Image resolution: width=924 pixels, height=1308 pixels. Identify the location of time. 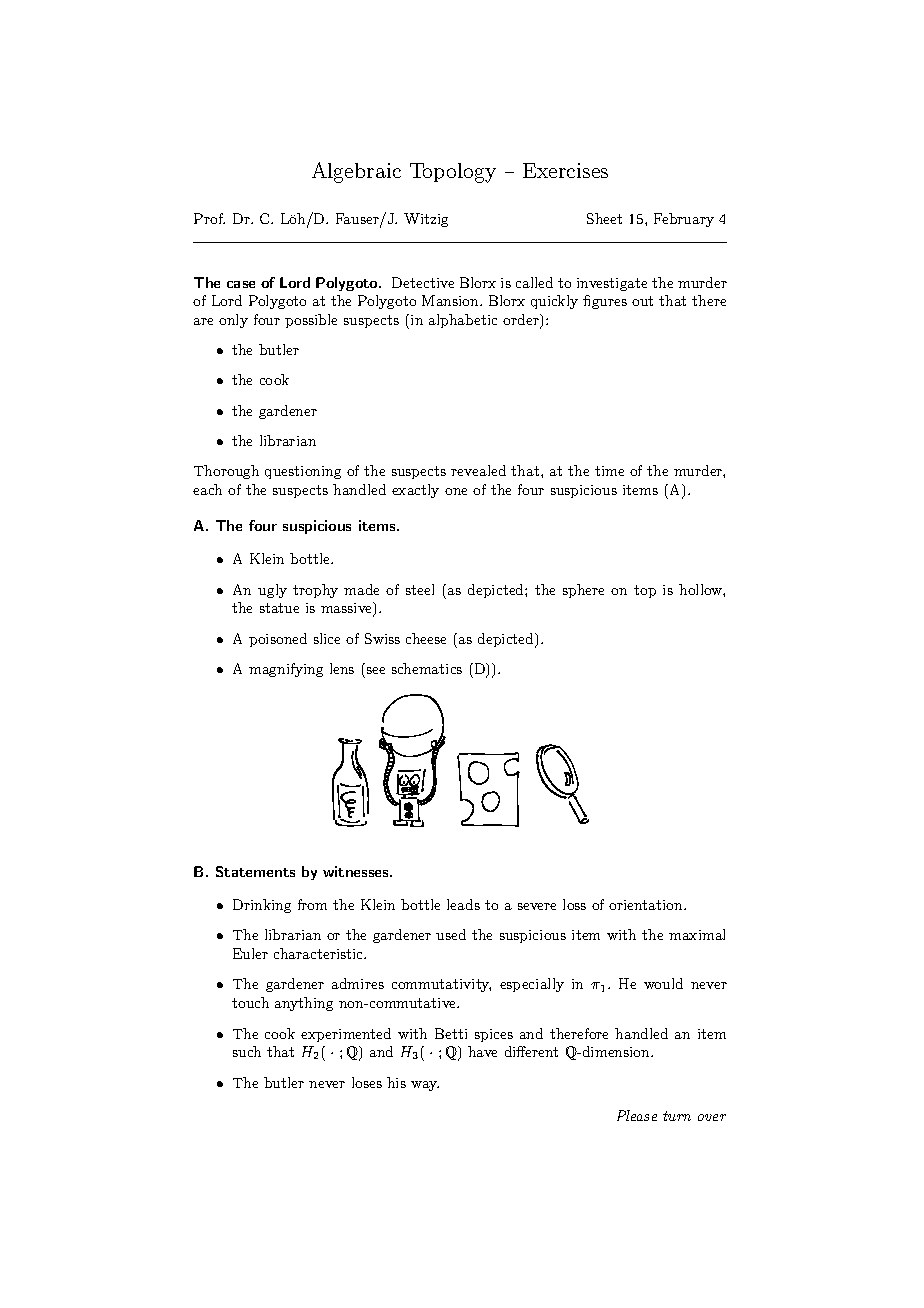
(609, 471).
